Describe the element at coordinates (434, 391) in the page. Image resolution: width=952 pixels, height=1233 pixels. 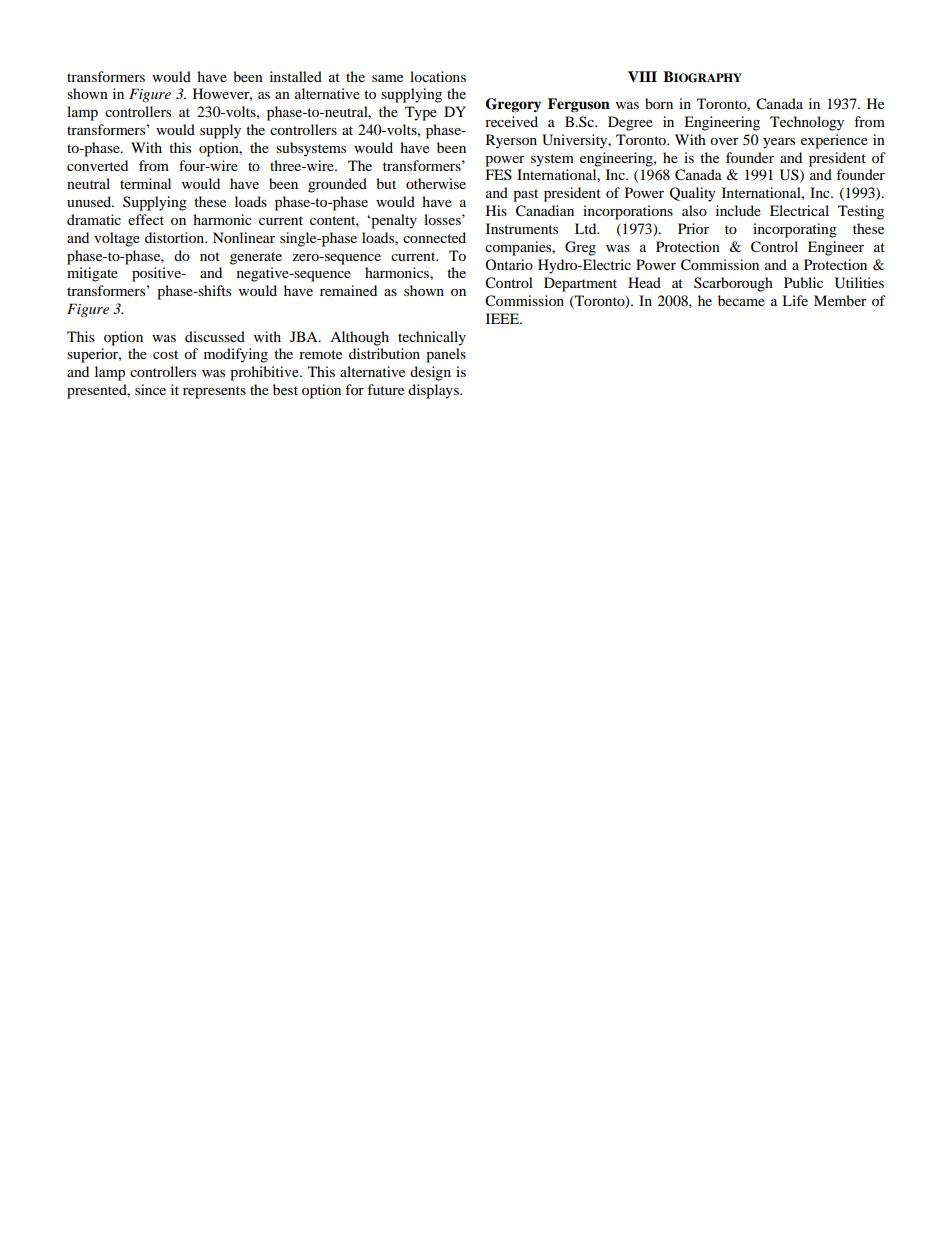
I see `displays` at that location.
